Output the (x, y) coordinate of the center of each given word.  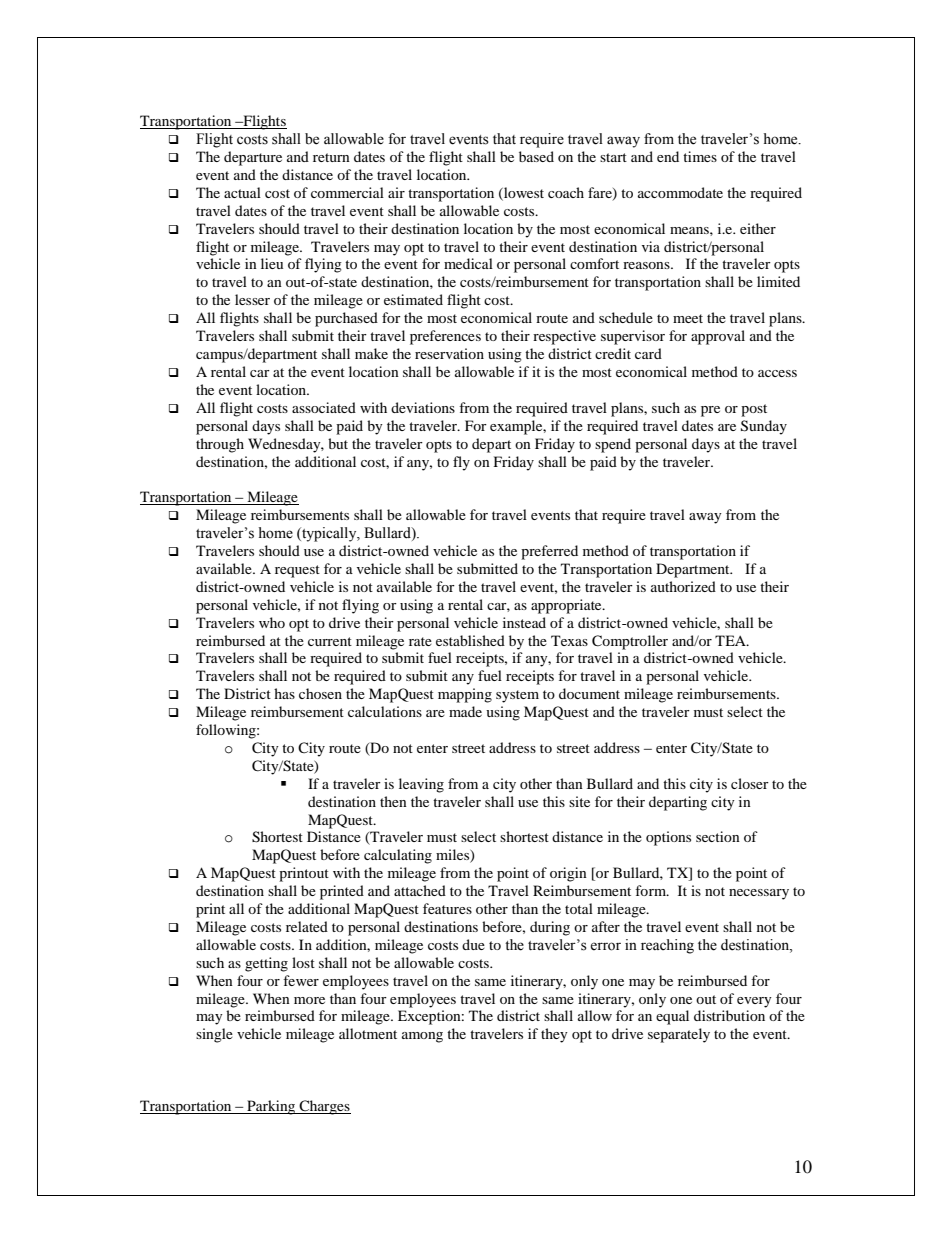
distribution (729, 1015)
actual (242, 192)
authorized (683, 586)
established (470, 640)
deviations (423, 407)
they (554, 1035)
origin (568, 874)
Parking (271, 1107)
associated (324, 407)
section (718, 836)
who (272, 622)
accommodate (680, 192)
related (307, 926)
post (754, 410)
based (536, 156)
